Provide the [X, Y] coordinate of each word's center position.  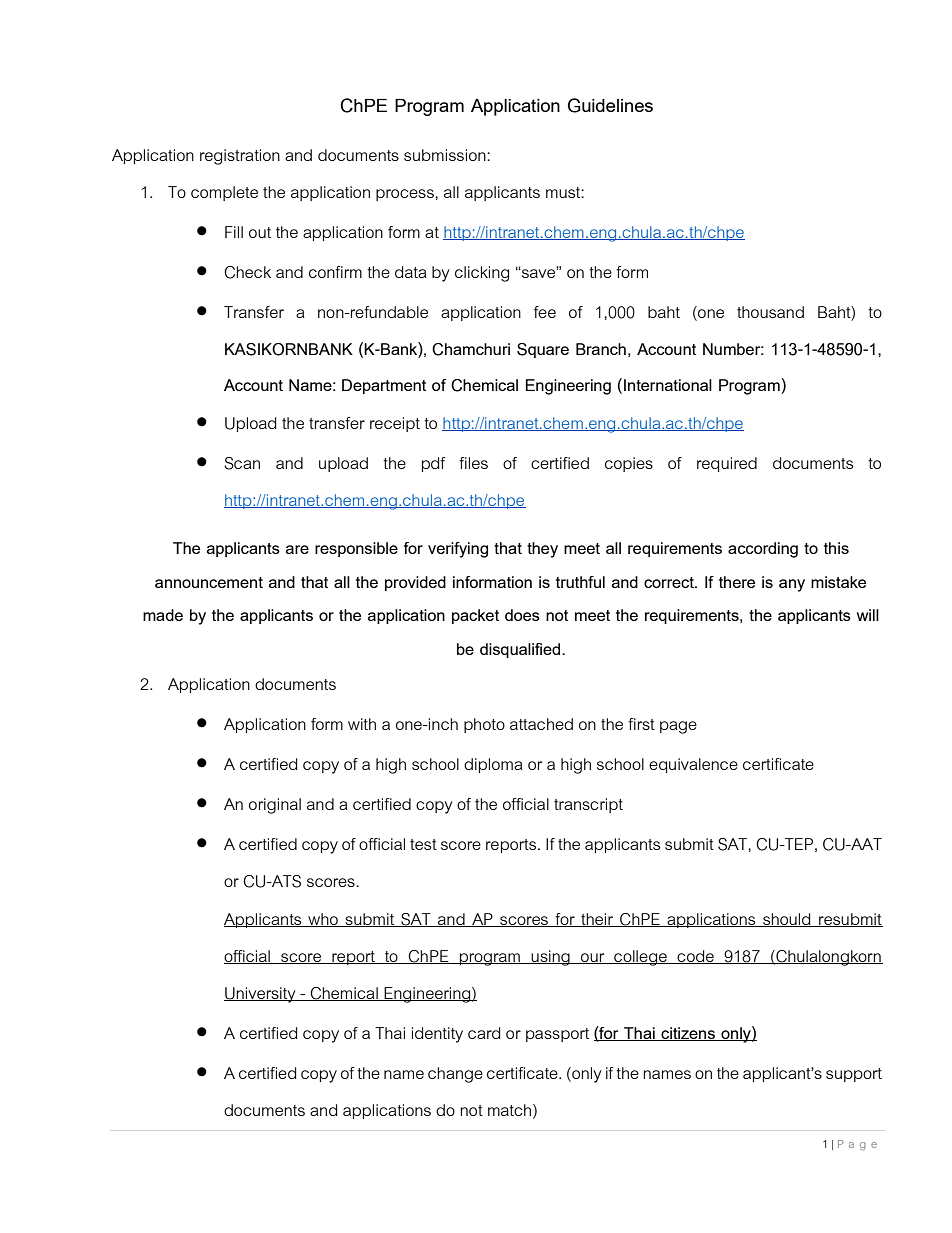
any [792, 585]
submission [446, 155]
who [323, 920]
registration [240, 157]
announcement [209, 582]
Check [247, 272]
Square [543, 350]
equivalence [693, 765]
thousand [770, 312]
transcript [588, 805]
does [522, 615]
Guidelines [610, 105]
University [261, 995]
